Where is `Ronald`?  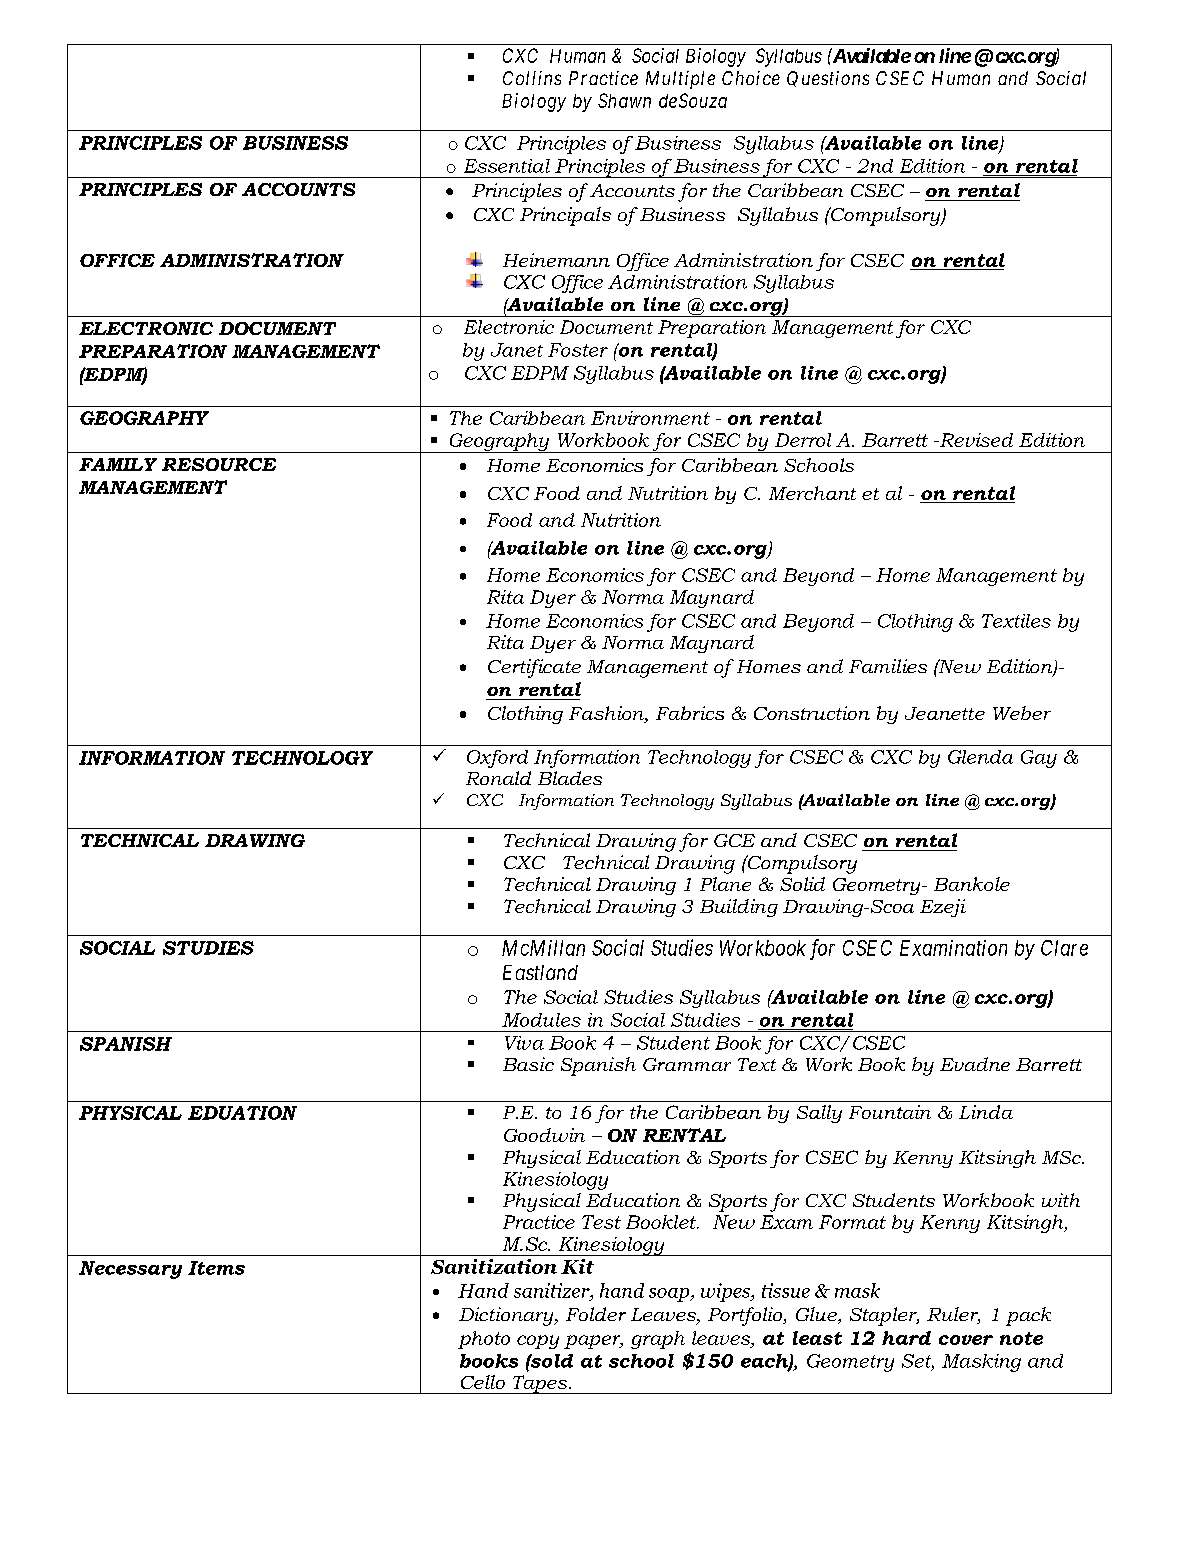
Ronald is located at coordinates (498, 778).
